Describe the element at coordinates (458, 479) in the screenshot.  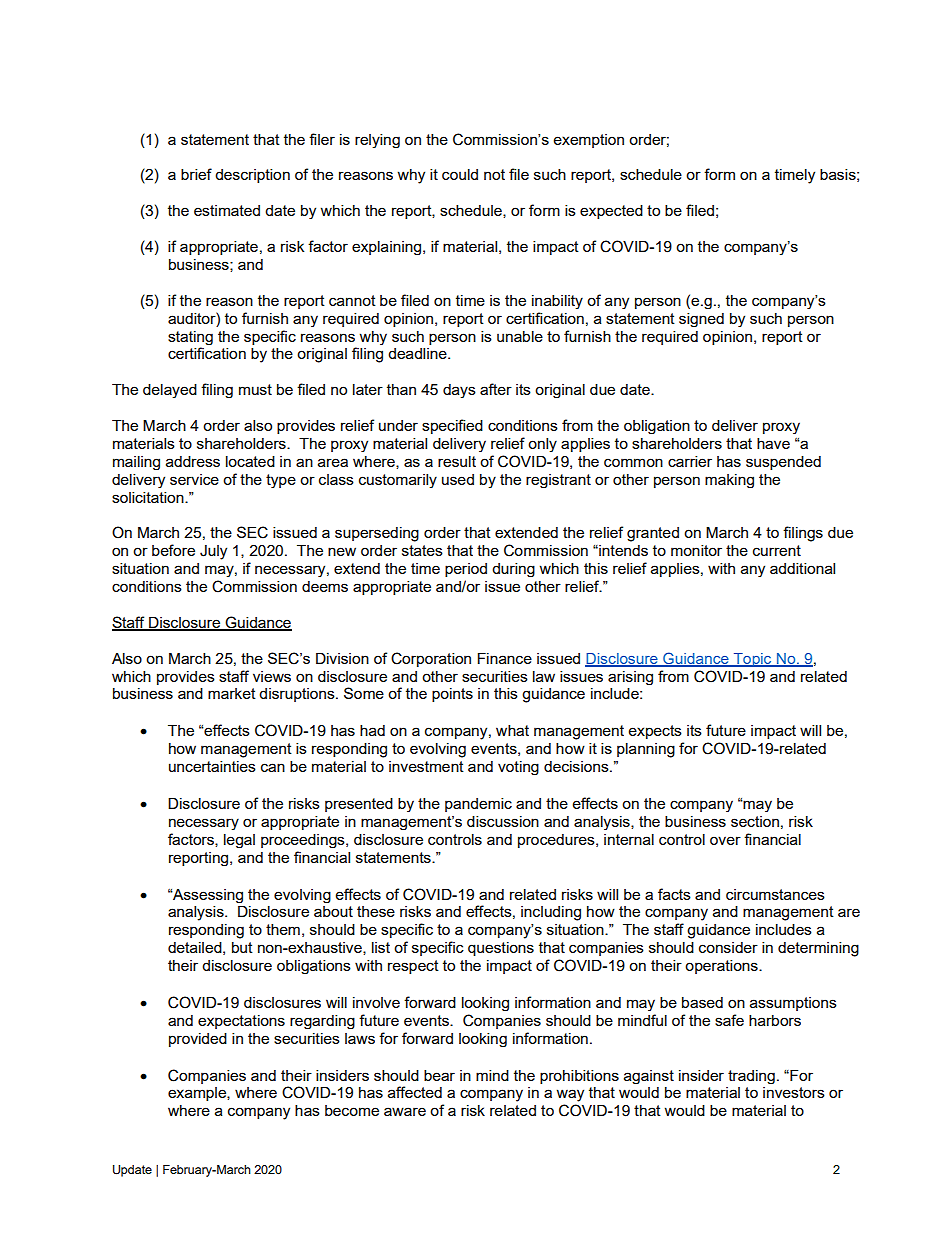
I see `used` at that location.
